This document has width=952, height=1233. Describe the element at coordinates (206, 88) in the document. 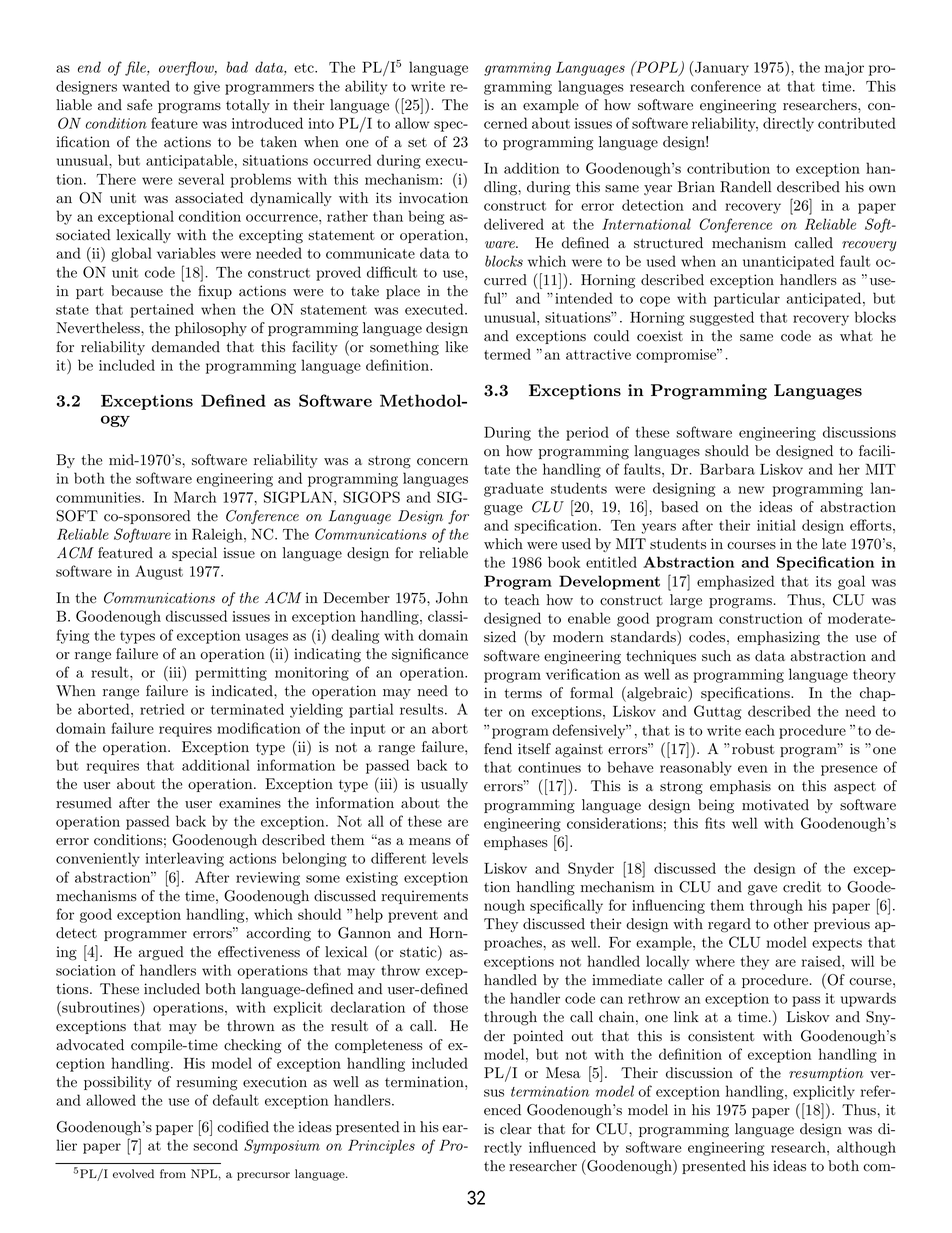

I see `give` at that location.
